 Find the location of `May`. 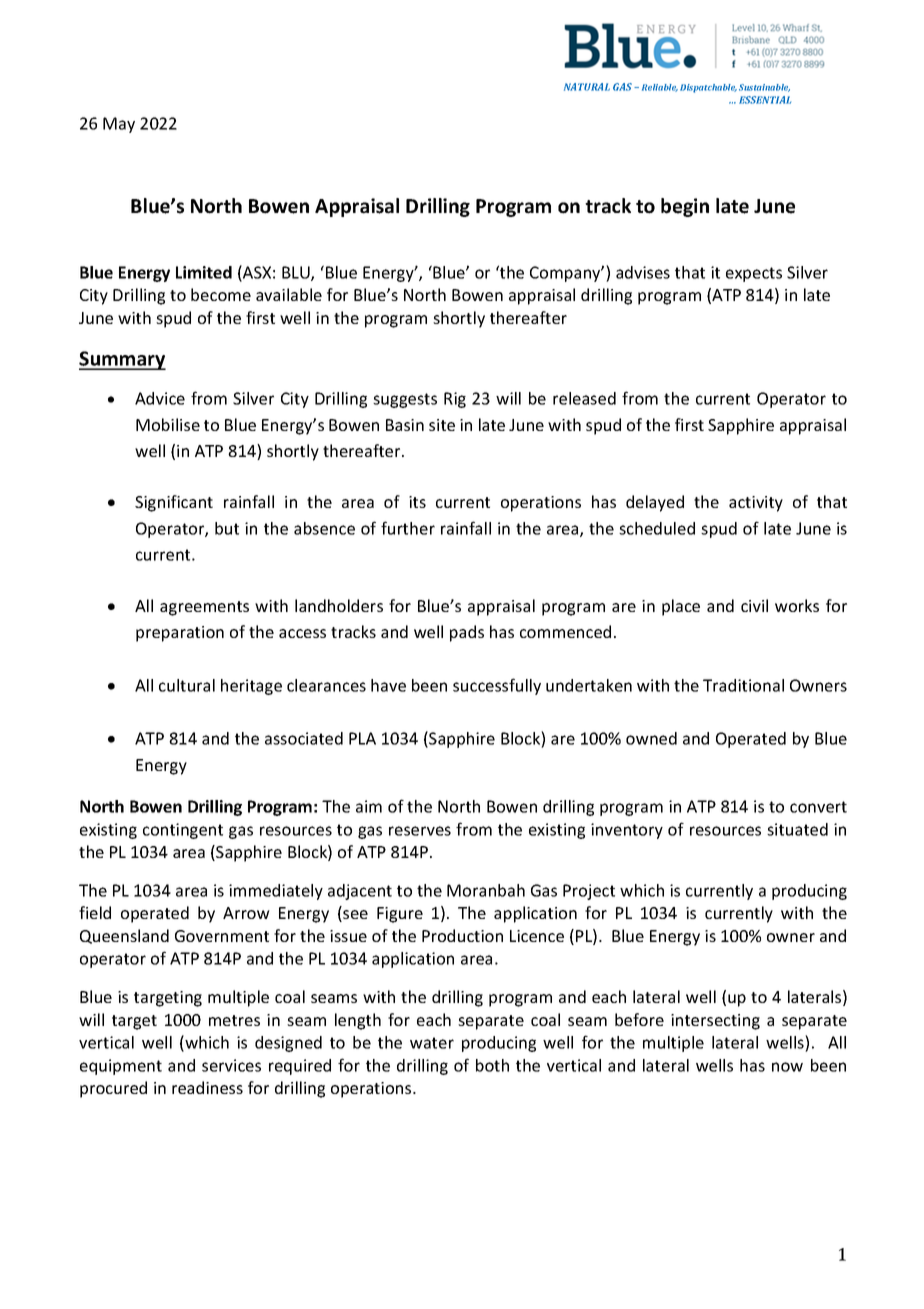

May is located at coordinates (119, 125).
